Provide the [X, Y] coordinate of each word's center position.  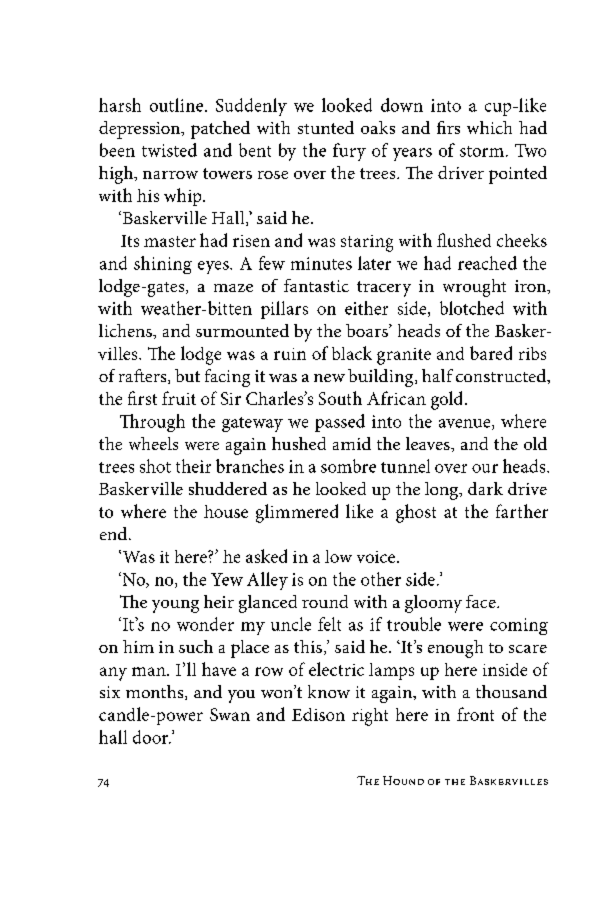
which [489, 127]
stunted [326, 127]
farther [522, 511]
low [338, 556]
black [352, 353]
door [152, 737]
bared [491, 353]
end [113, 533]
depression [140, 130]
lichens [126, 330]
